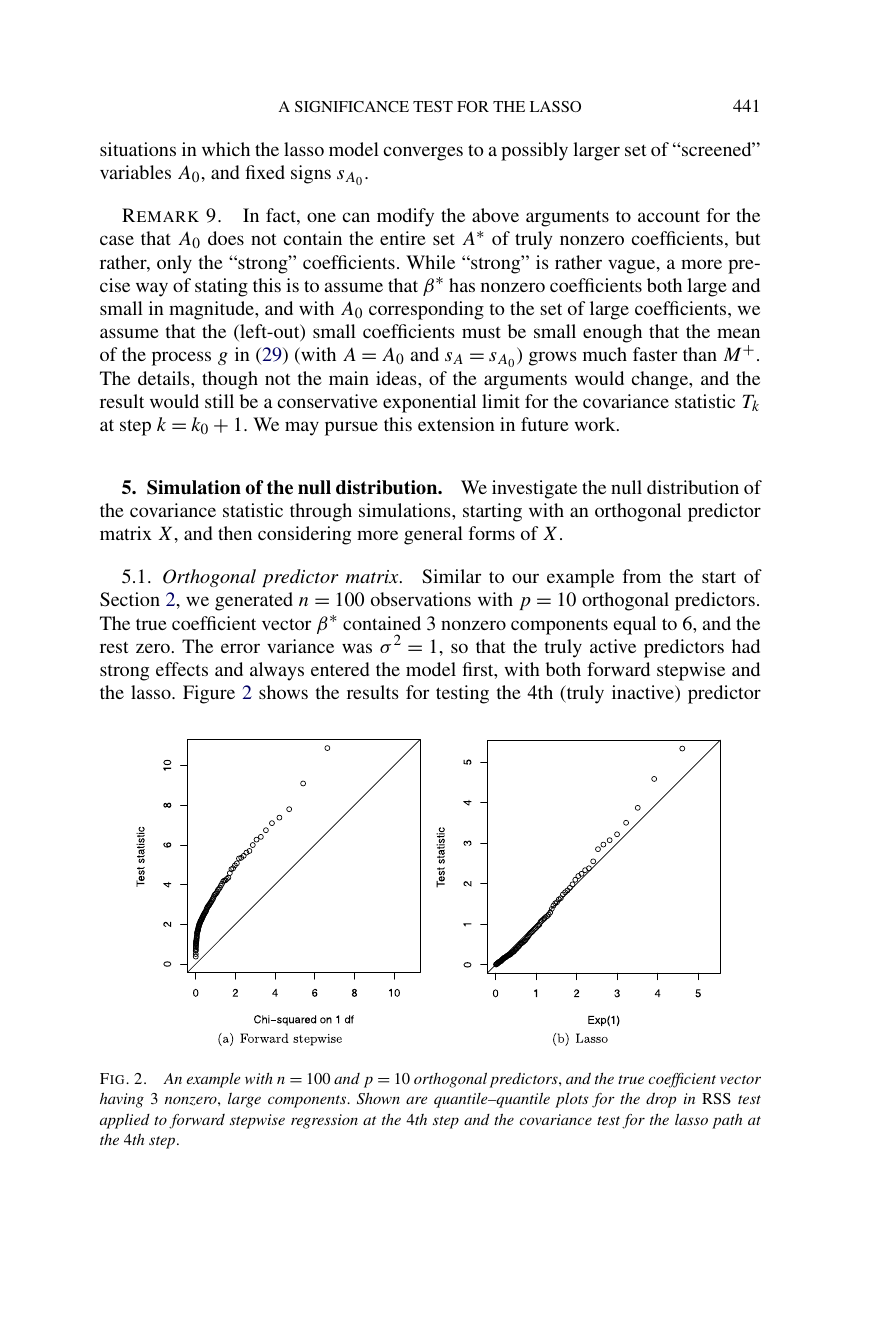  I want to click on observations, so click(421, 599).
